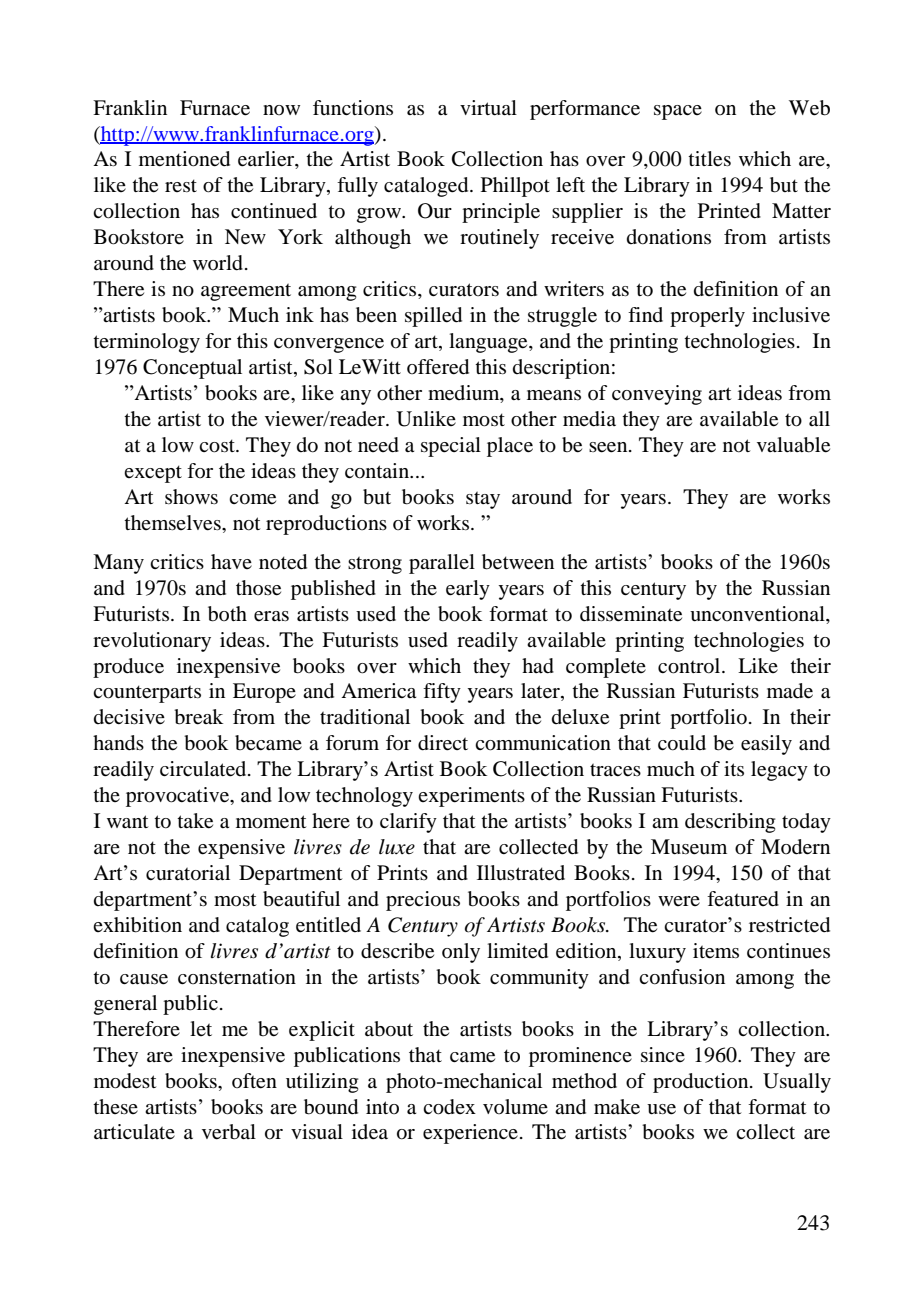 The width and height of the screenshot is (924, 1313). I want to click on Usually, so click(797, 1083).
